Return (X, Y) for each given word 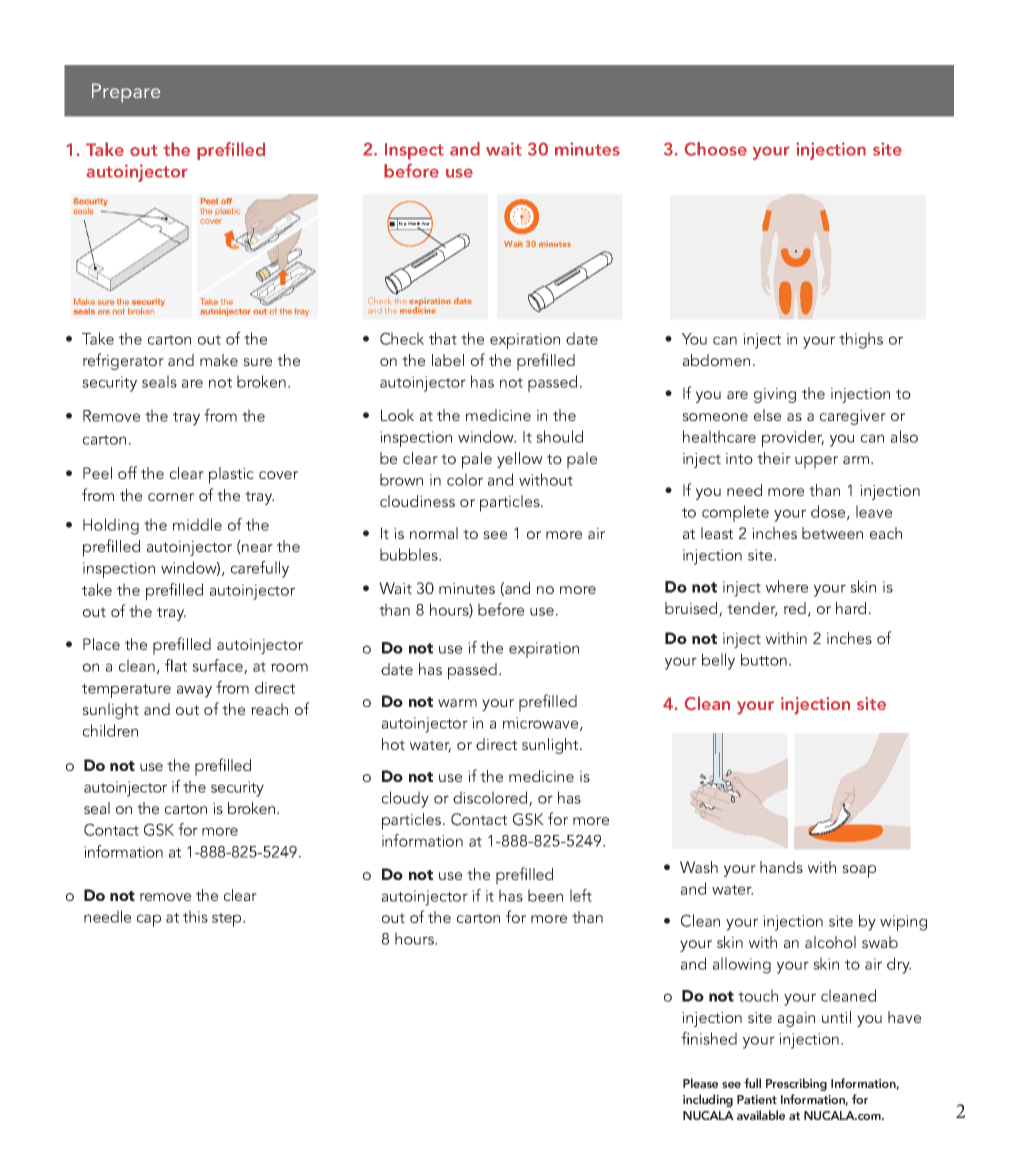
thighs (861, 340)
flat (176, 665)
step (228, 920)
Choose (715, 149)
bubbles (410, 554)
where (787, 586)
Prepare (126, 93)
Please (700, 1083)
